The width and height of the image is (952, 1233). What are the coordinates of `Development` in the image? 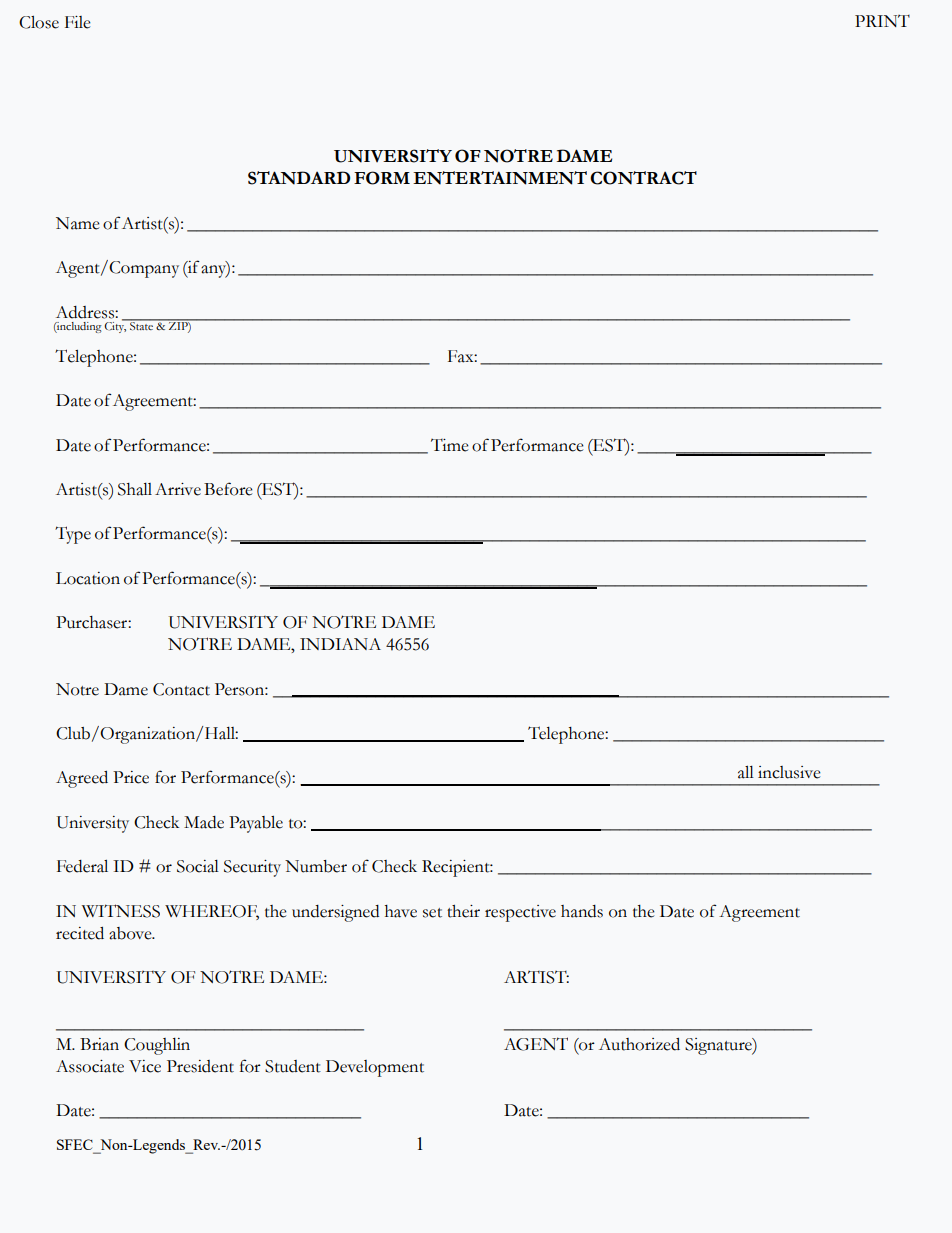 It's located at (375, 1068).
